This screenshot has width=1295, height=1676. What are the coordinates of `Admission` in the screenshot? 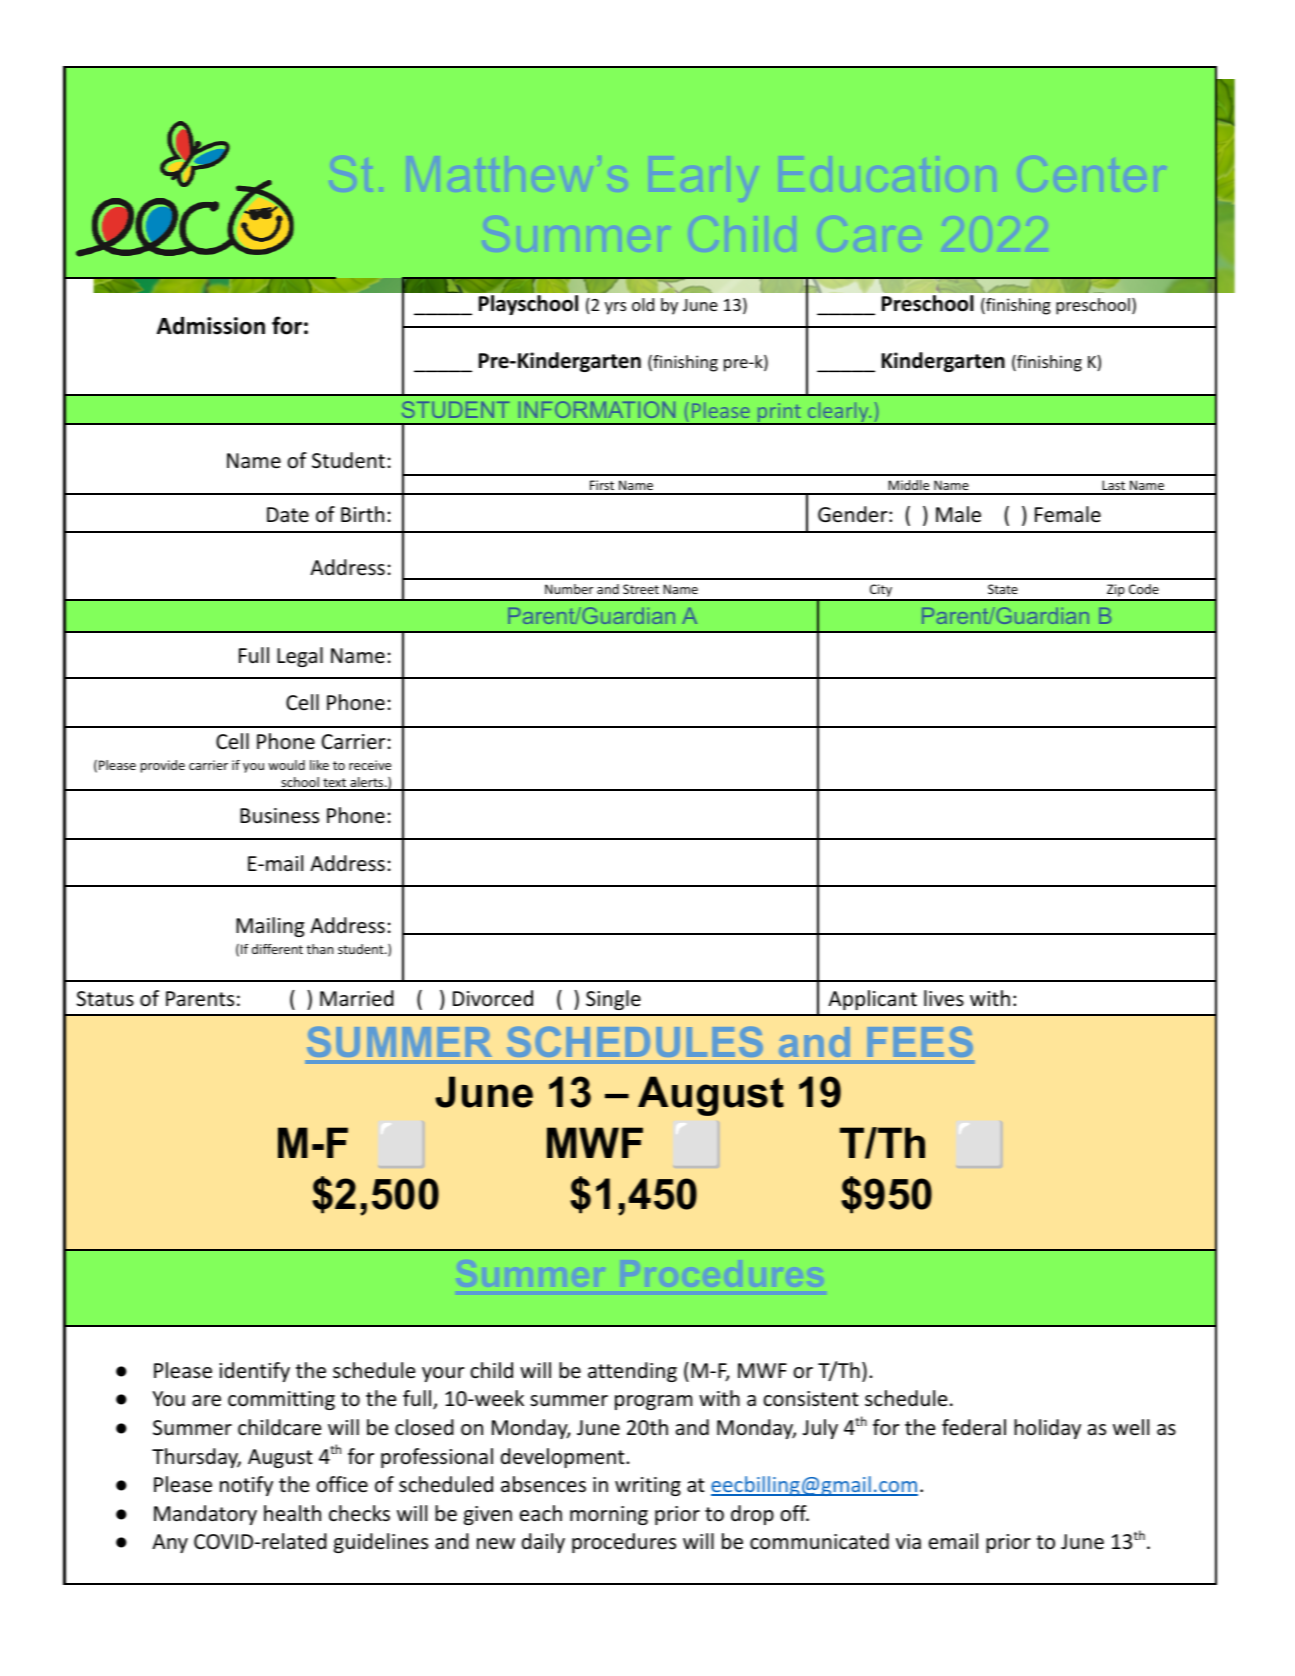 It's located at (211, 325).
